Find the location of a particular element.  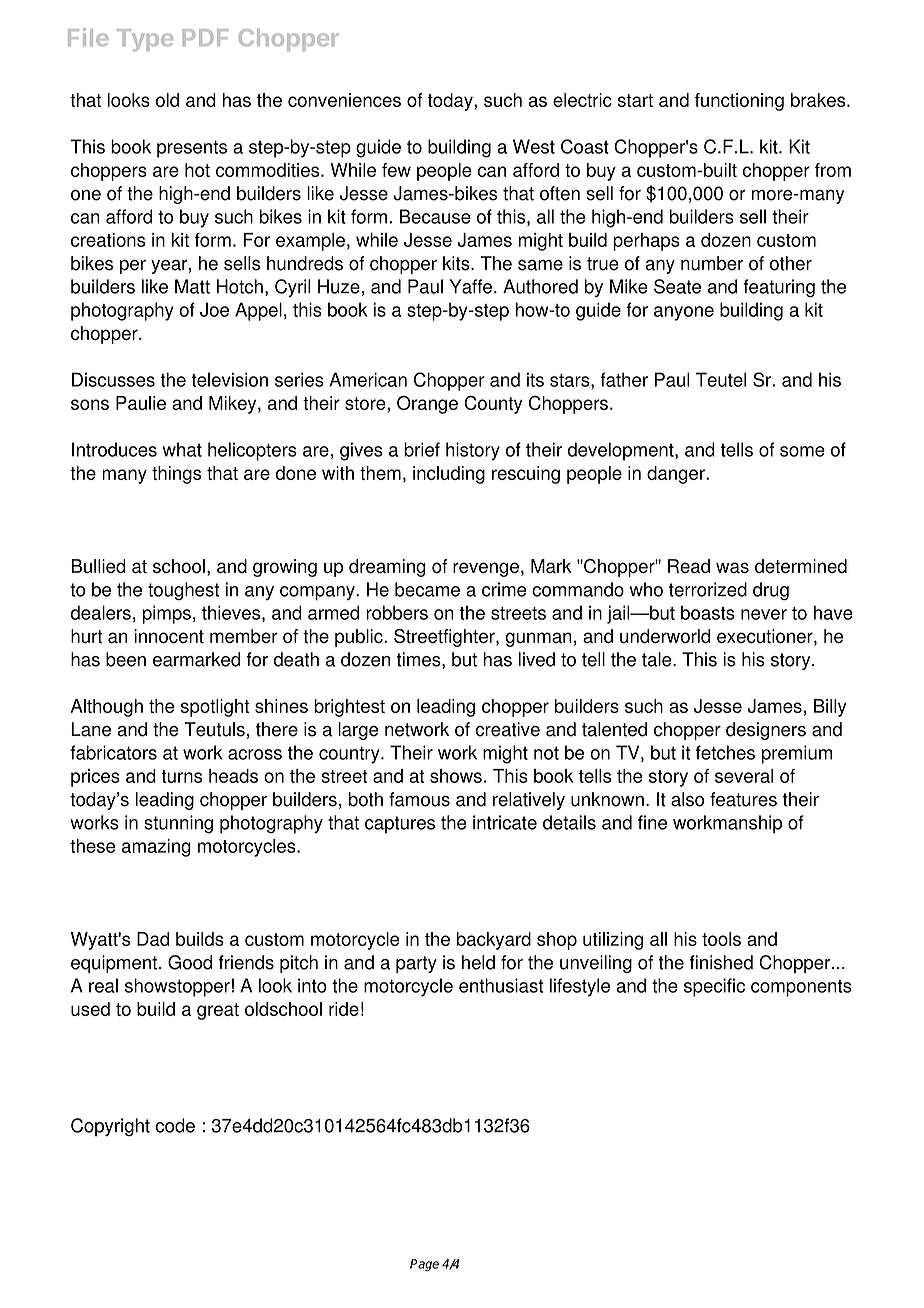

West is located at coordinates (534, 146).
